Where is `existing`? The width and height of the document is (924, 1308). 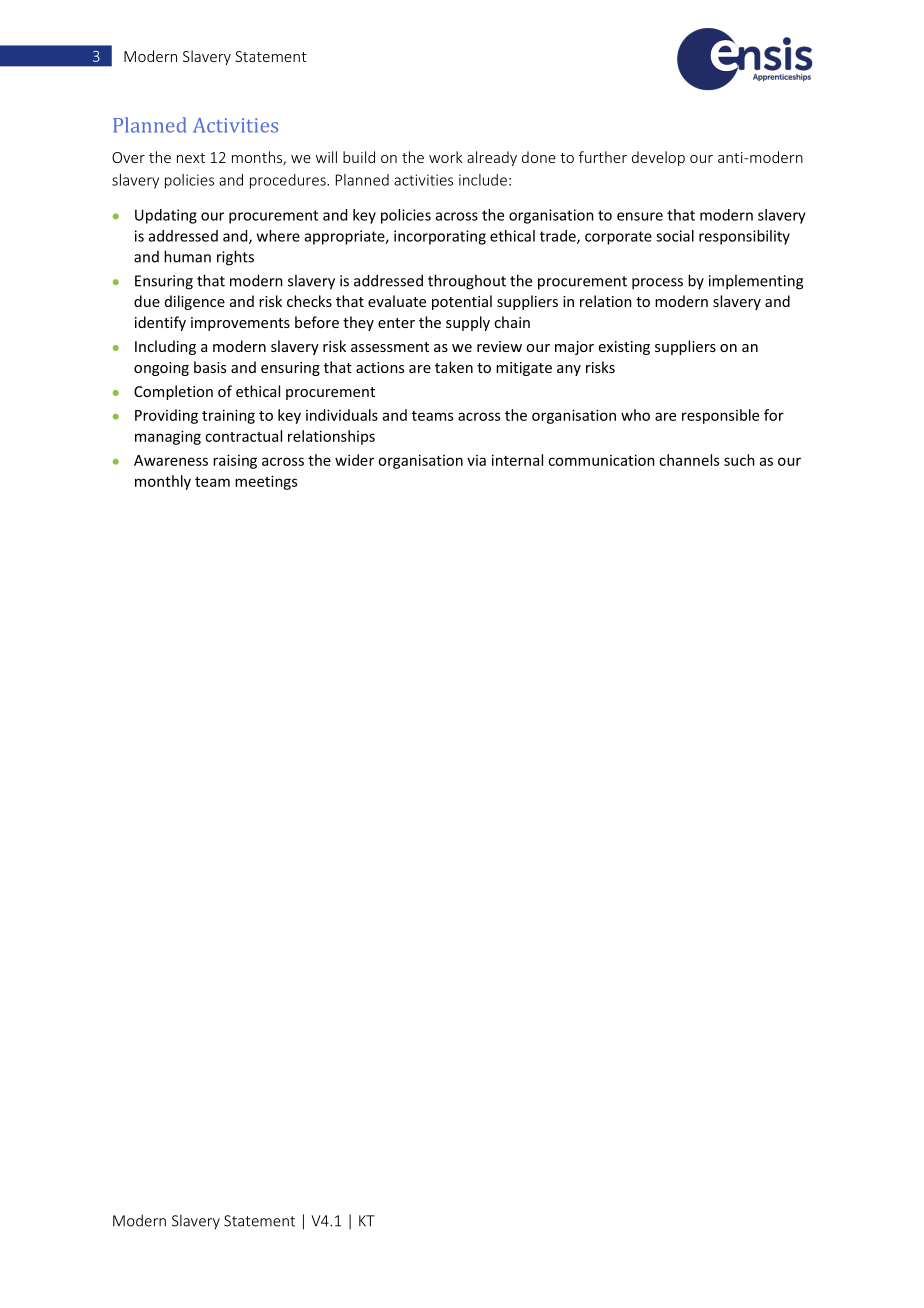
existing is located at coordinates (624, 348).
